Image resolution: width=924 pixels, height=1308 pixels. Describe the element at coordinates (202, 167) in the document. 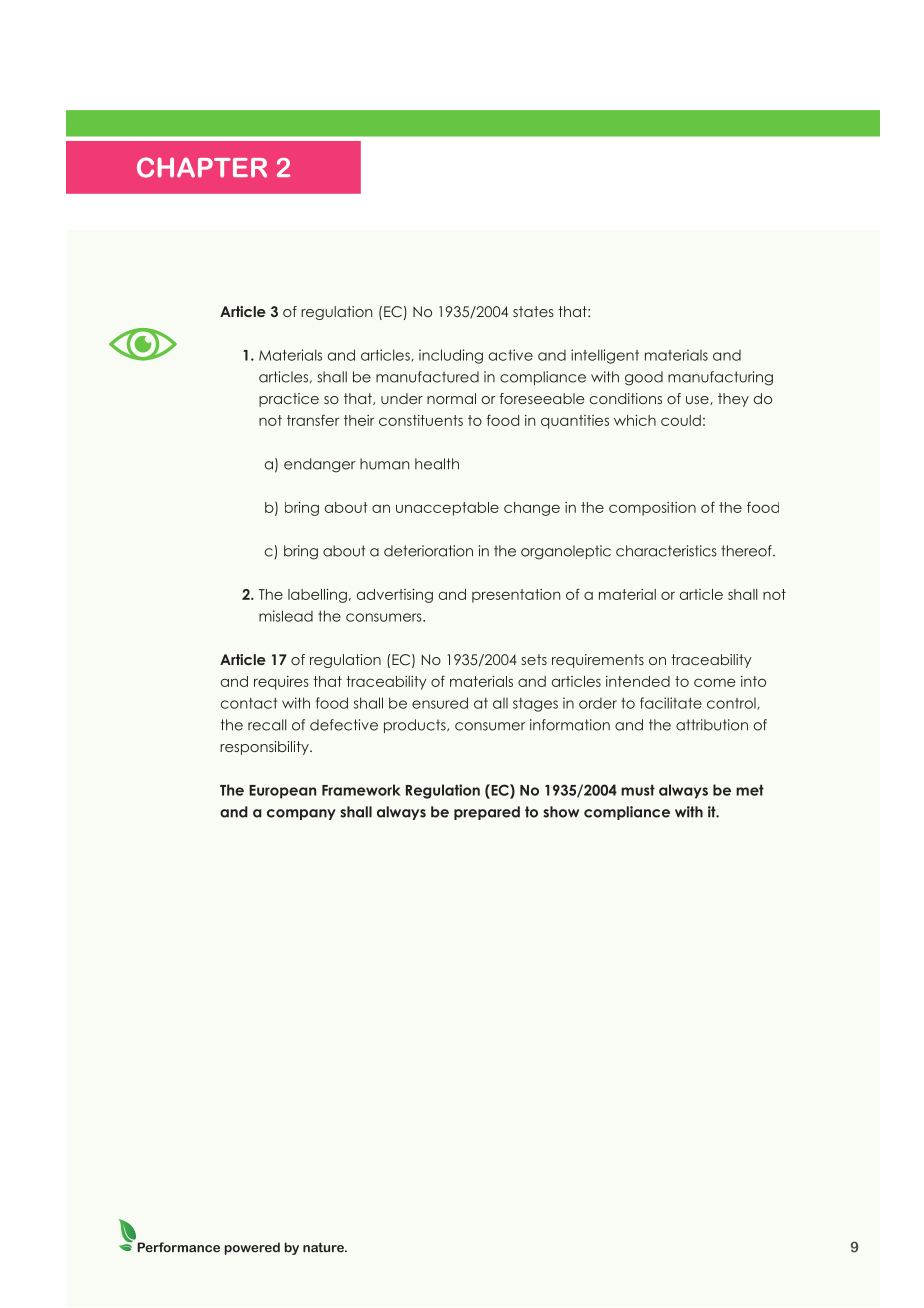

I see `CHAPTER` at that location.
